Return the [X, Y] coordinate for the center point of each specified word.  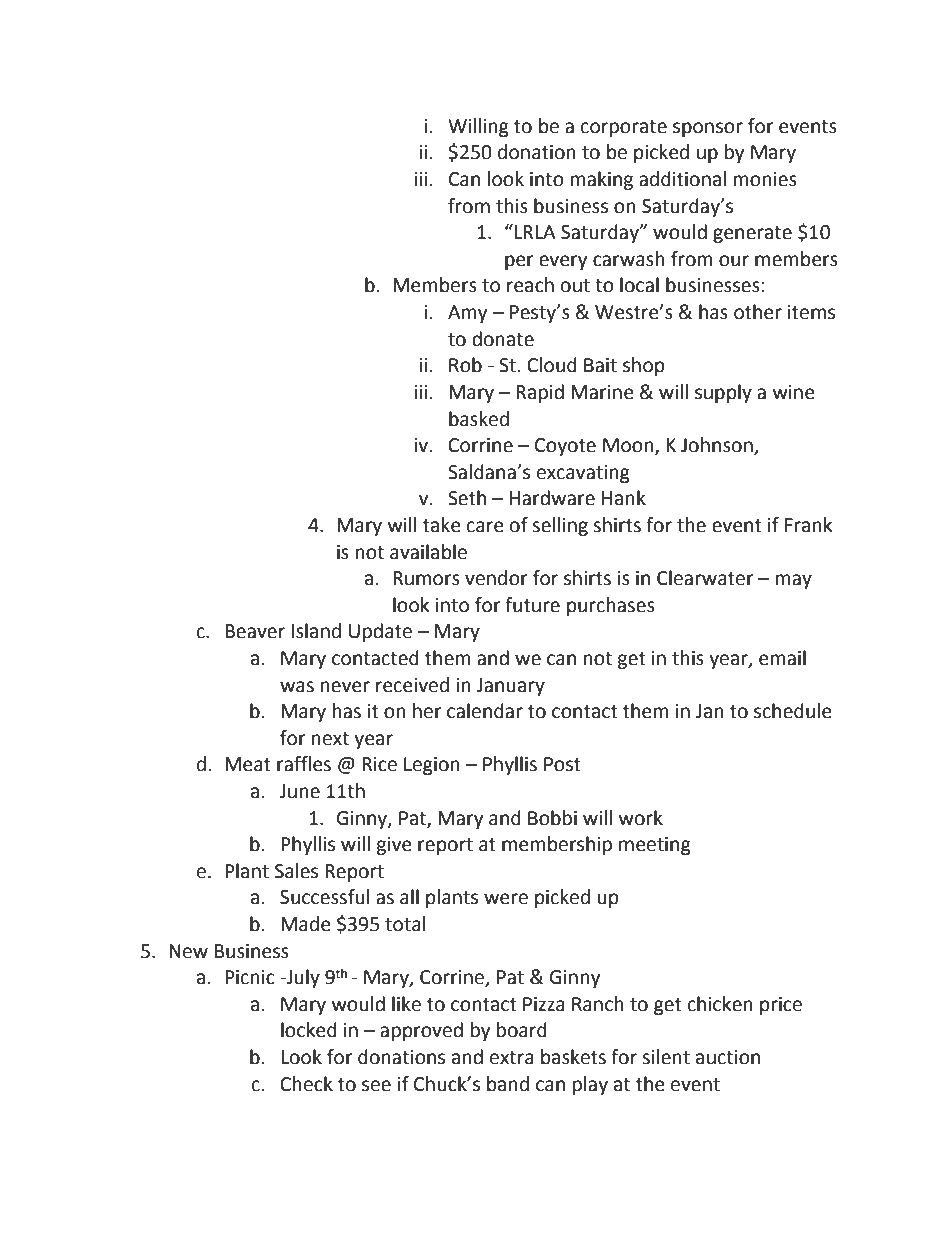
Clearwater [705, 578]
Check [306, 1084]
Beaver [255, 631]
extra [512, 1058]
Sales [296, 871]
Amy [467, 314]
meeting [655, 846]
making [602, 180]
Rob [465, 365]
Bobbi [552, 818]
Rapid [540, 393]
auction [728, 1057]
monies [765, 179]
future [532, 605]
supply [723, 393]
